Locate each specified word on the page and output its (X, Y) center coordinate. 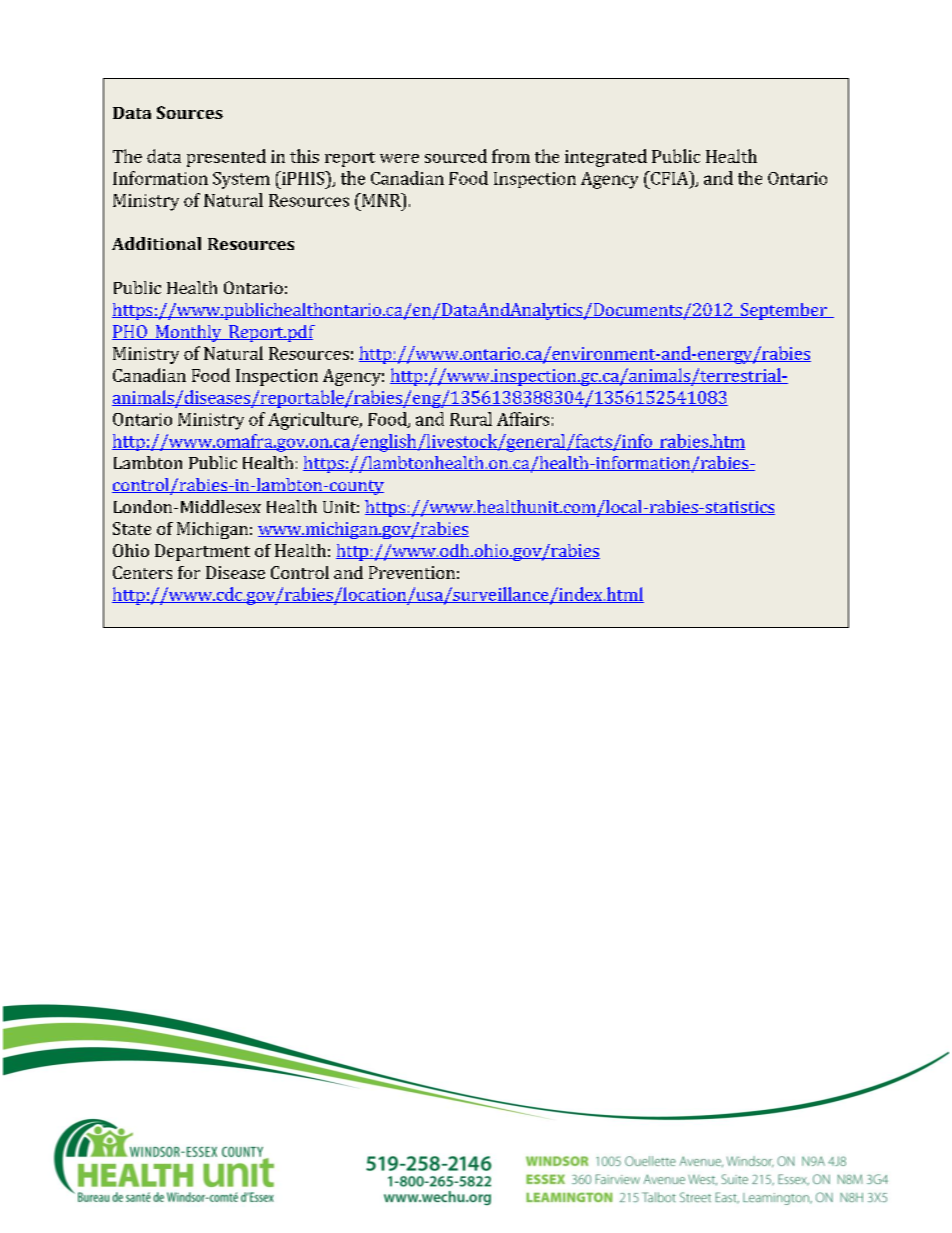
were (399, 158)
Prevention (412, 572)
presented (226, 158)
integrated (606, 158)
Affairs (523, 419)
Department (202, 552)
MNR (381, 200)
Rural (471, 419)
